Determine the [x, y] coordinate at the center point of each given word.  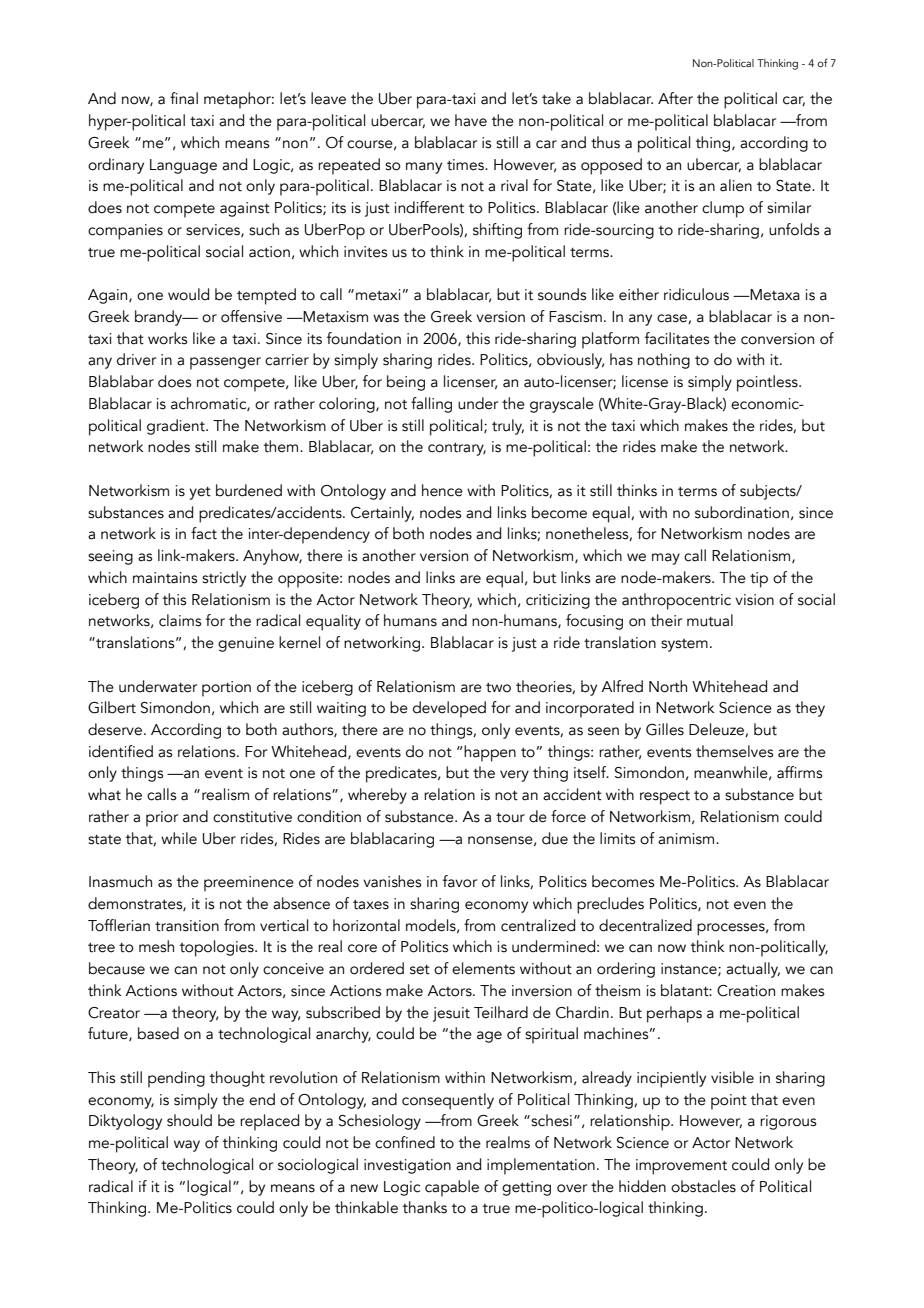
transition [187, 926]
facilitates [677, 338]
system [684, 645]
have [471, 120]
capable [452, 1188]
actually [753, 970]
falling [431, 405]
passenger [225, 363]
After [675, 98]
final [184, 98]
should [189, 1120]
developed [449, 709]
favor [460, 881]
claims [180, 620]
